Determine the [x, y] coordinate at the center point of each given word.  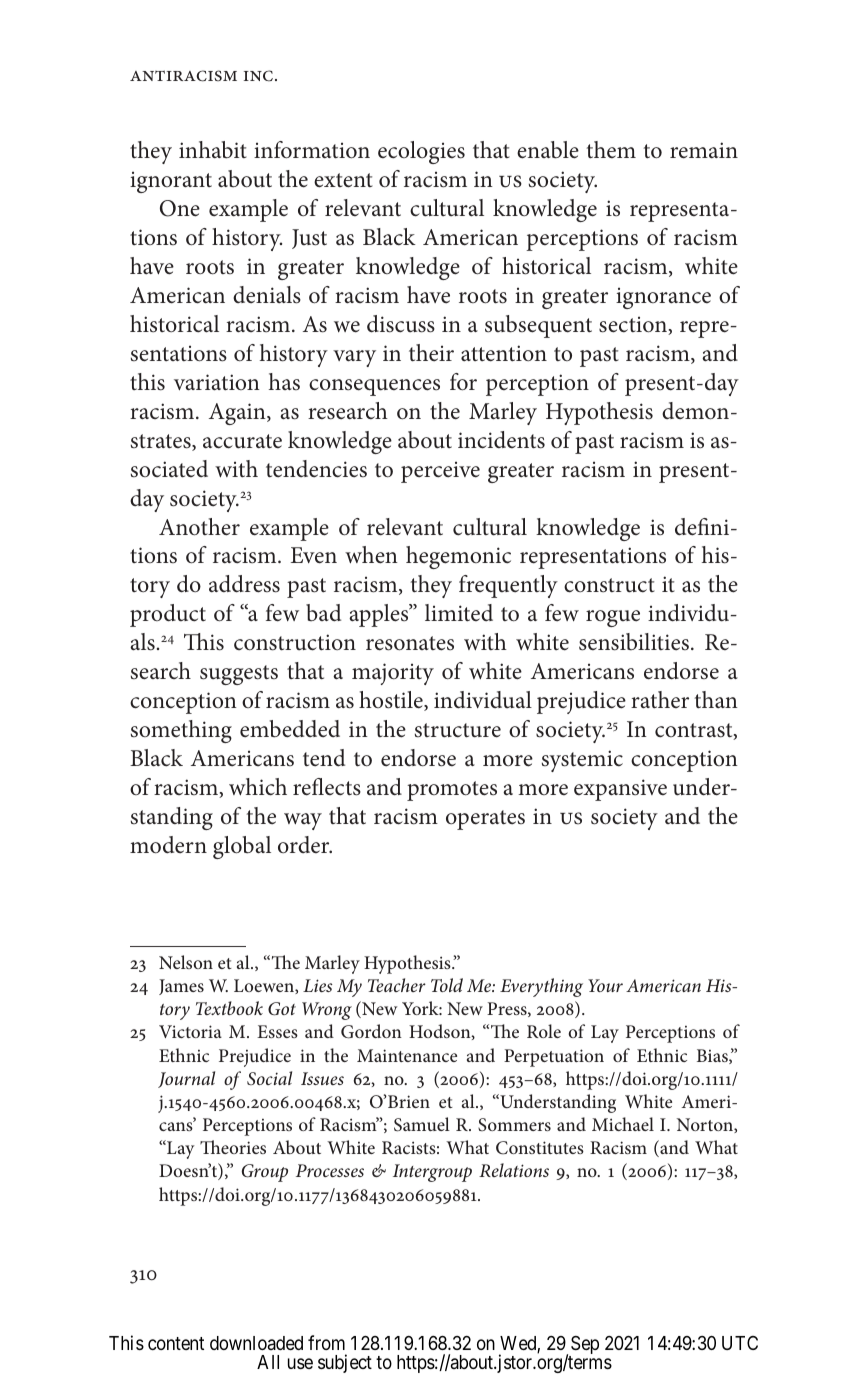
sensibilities [634, 642]
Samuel [422, 1124]
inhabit [213, 150]
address [244, 584]
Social [269, 1078]
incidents [501, 440]
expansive [620, 790]
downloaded [256, 1343]
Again [238, 414]
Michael [623, 1124]
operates [485, 820]
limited [459, 613]
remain [704, 150]
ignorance [663, 298]
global [242, 847]
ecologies [421, 152]
